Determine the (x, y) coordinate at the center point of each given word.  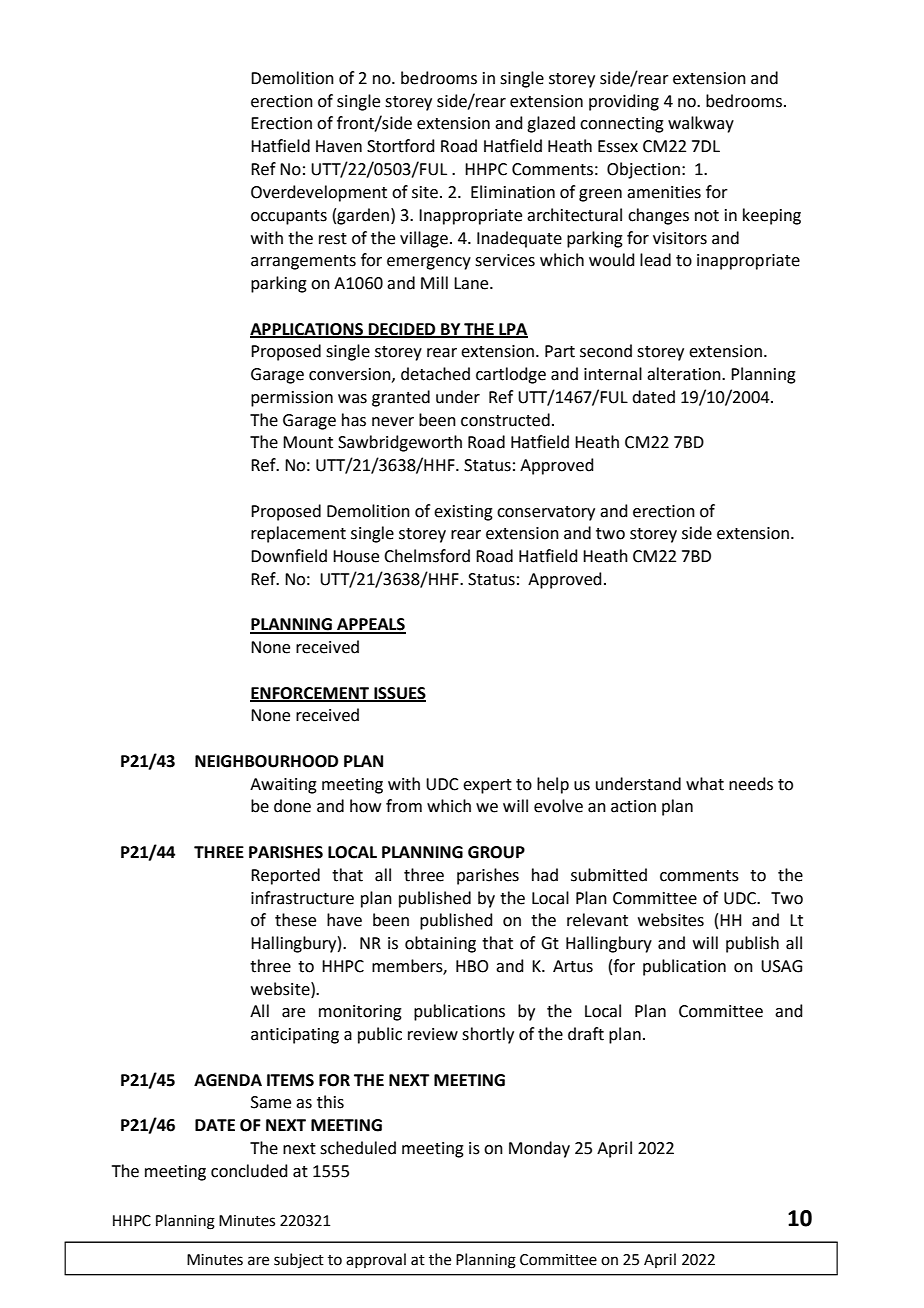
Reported (285, 876)
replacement (298, 534)
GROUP (496, 852)
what (705, 784)
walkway (701, 124)
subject (299, 1260)
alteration (685, 374)
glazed (551, 124)
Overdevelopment (319, 193)
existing (463, 513)
